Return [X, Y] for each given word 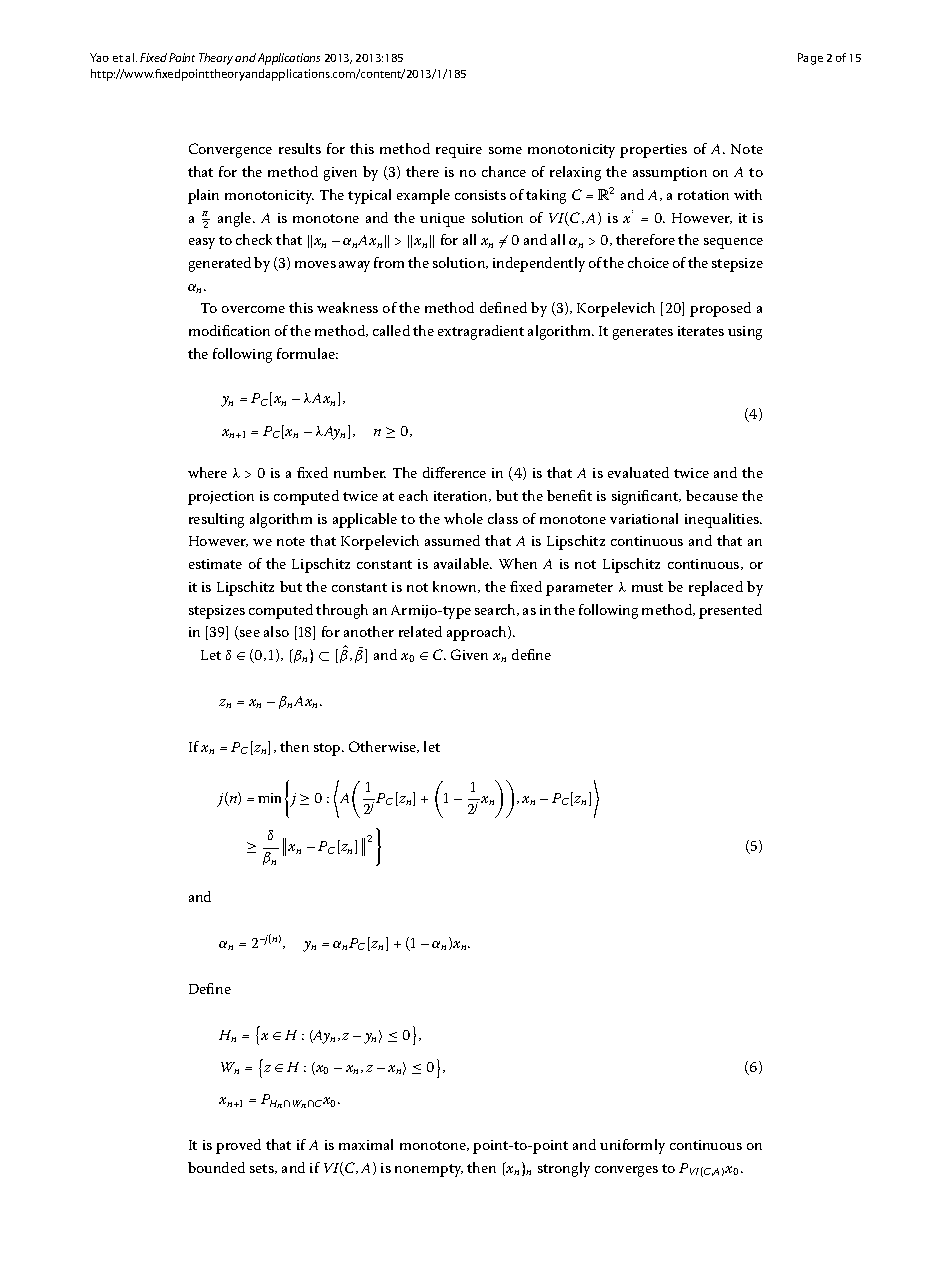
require [459, 151]
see [249, 635]
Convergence [230, 150]
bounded [216, 1167]
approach [478, 633]
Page [810, 59]
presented [730, 611]
